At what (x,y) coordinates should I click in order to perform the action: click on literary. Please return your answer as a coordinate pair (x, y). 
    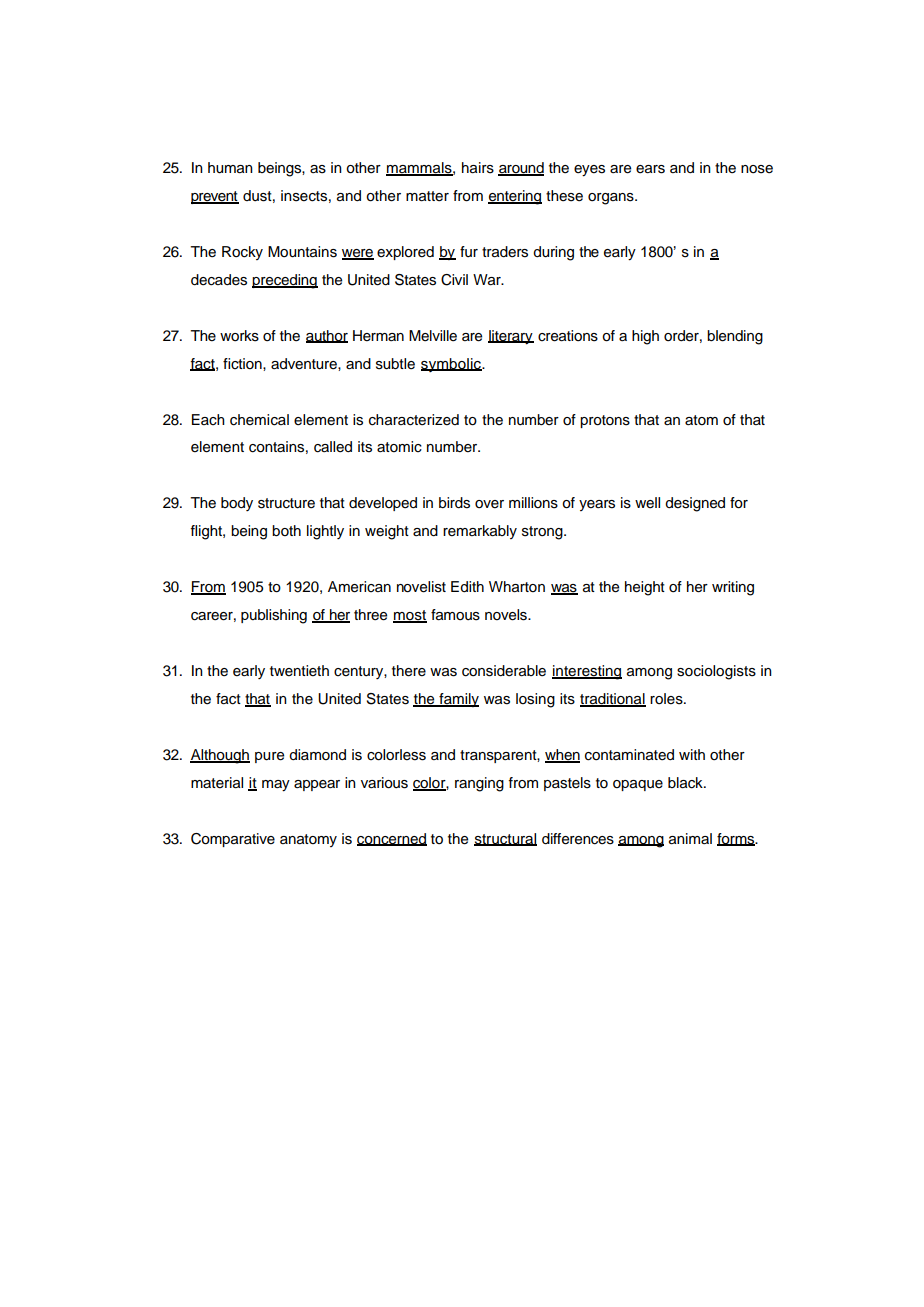
    Looking at the image, I should click on (511, 337).
